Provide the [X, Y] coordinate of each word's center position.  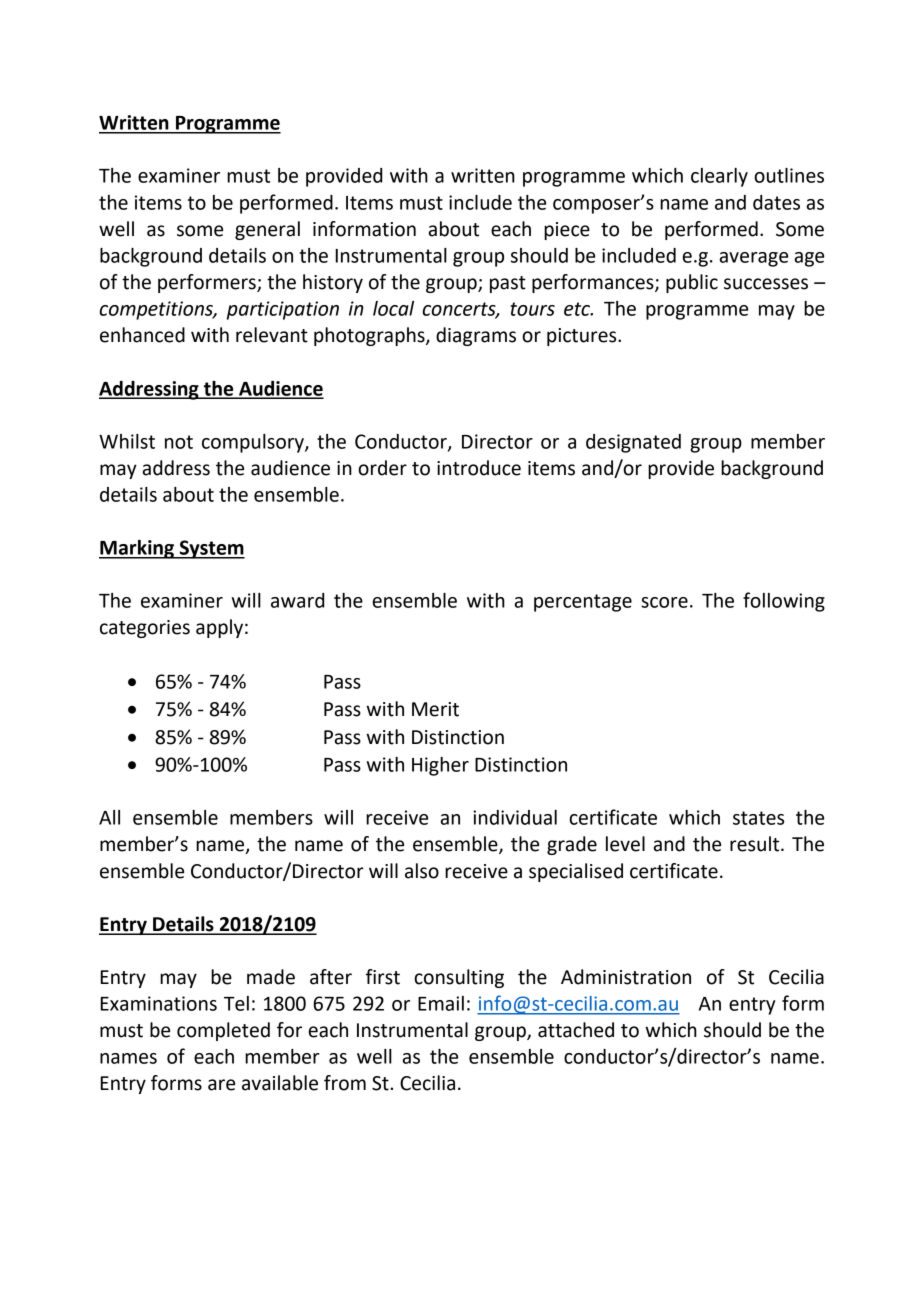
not [179, 442]
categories [145, 629]
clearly [719, 177]
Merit [435, 709]
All [109, 817]
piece [567, 231]
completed [223, 1031]
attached [576, 1030]
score [664, 602]
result [756, 844]
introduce [479, 468]
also [422, 871]
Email [441, 1003]
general [267, 230]
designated [633, 443]
